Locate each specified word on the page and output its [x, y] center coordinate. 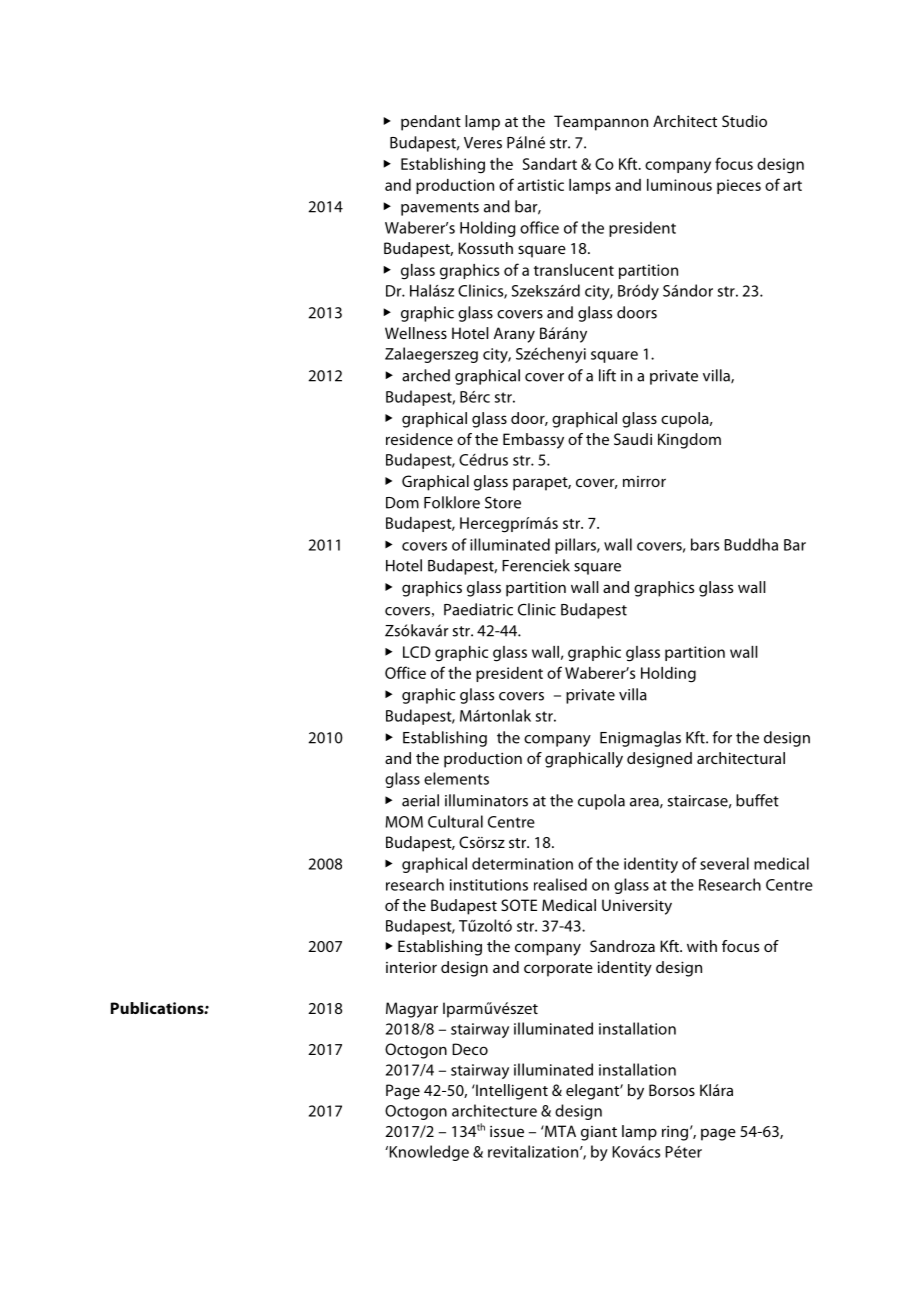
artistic [540, 185]
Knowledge [428, 1153]
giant [599, 1133]
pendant [431, 123]
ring [676, 1133]
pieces [739, 186]
